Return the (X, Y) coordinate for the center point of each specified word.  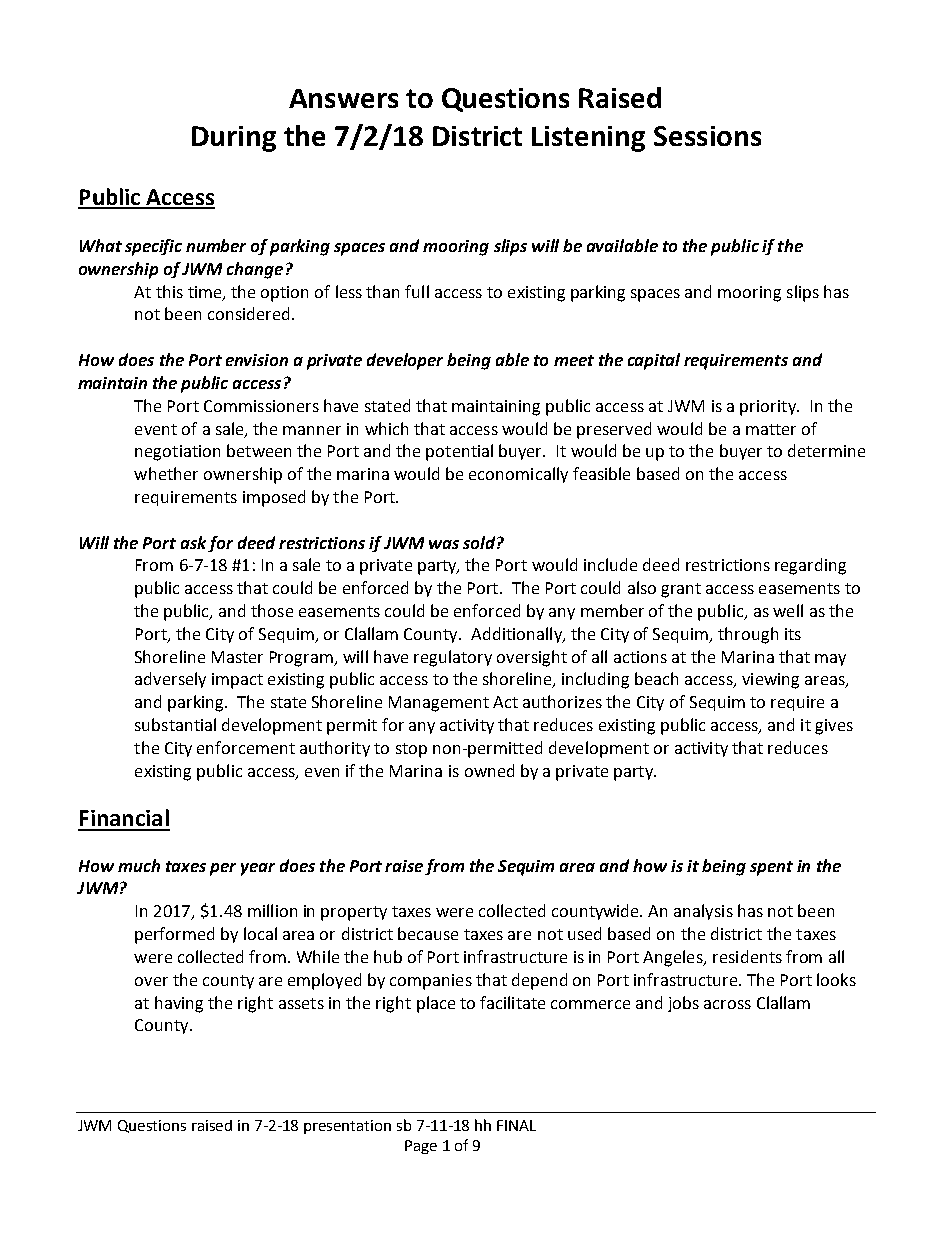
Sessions (707, 136)
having (179, 1004)
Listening (588, 139)
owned (489, 770)
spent (771, 868)
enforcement (246, 747)
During (234, 139)
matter (771, 429)
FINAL (516, 1125)
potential (459, 452)
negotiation (177, 453)
